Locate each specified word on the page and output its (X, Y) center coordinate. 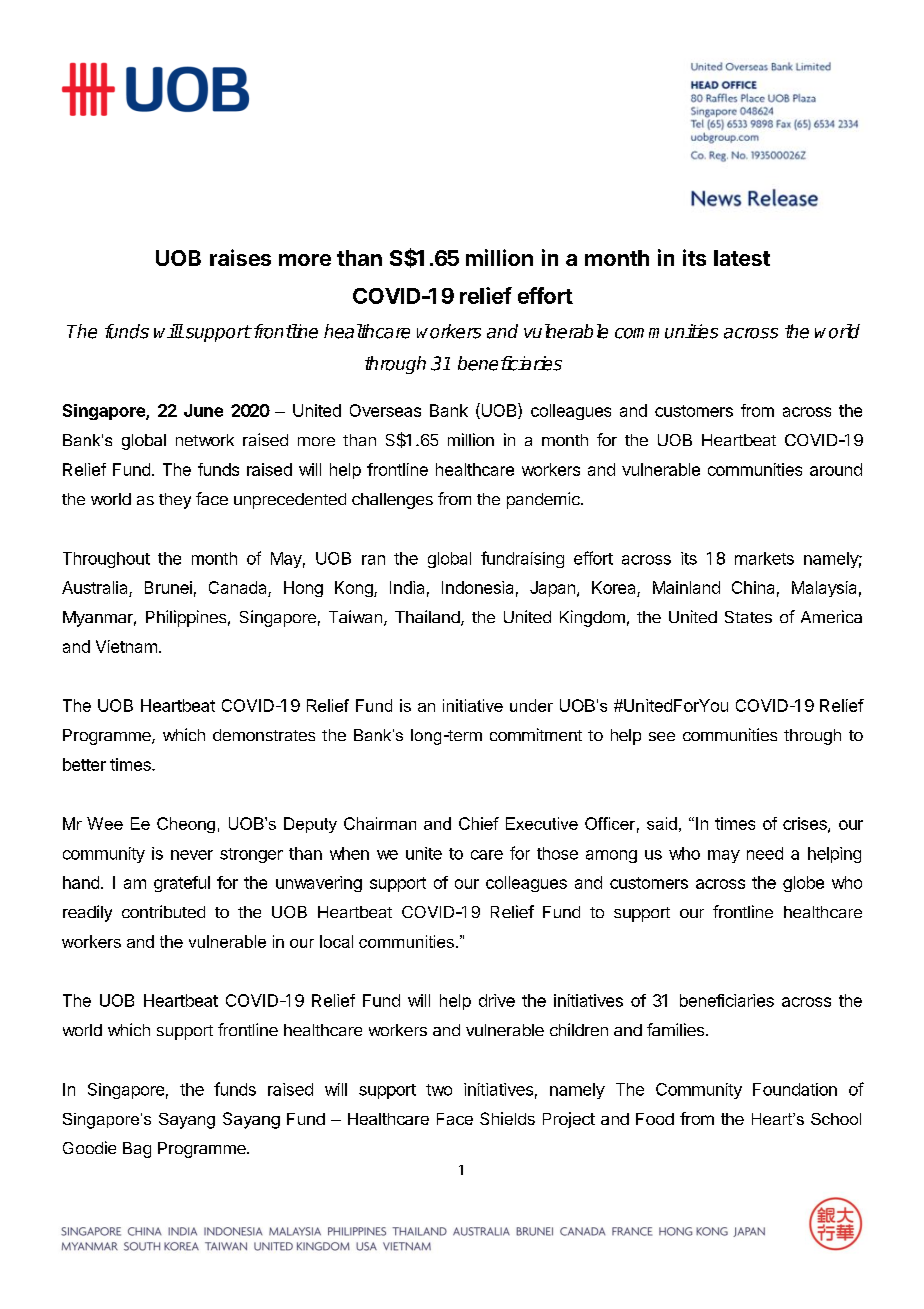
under (531, 705)
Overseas (385, 410)
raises (240, 257)
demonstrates (264, 735)
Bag (137, 1150)
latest (742, 258)
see (662, 736)
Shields (507, 1118)
